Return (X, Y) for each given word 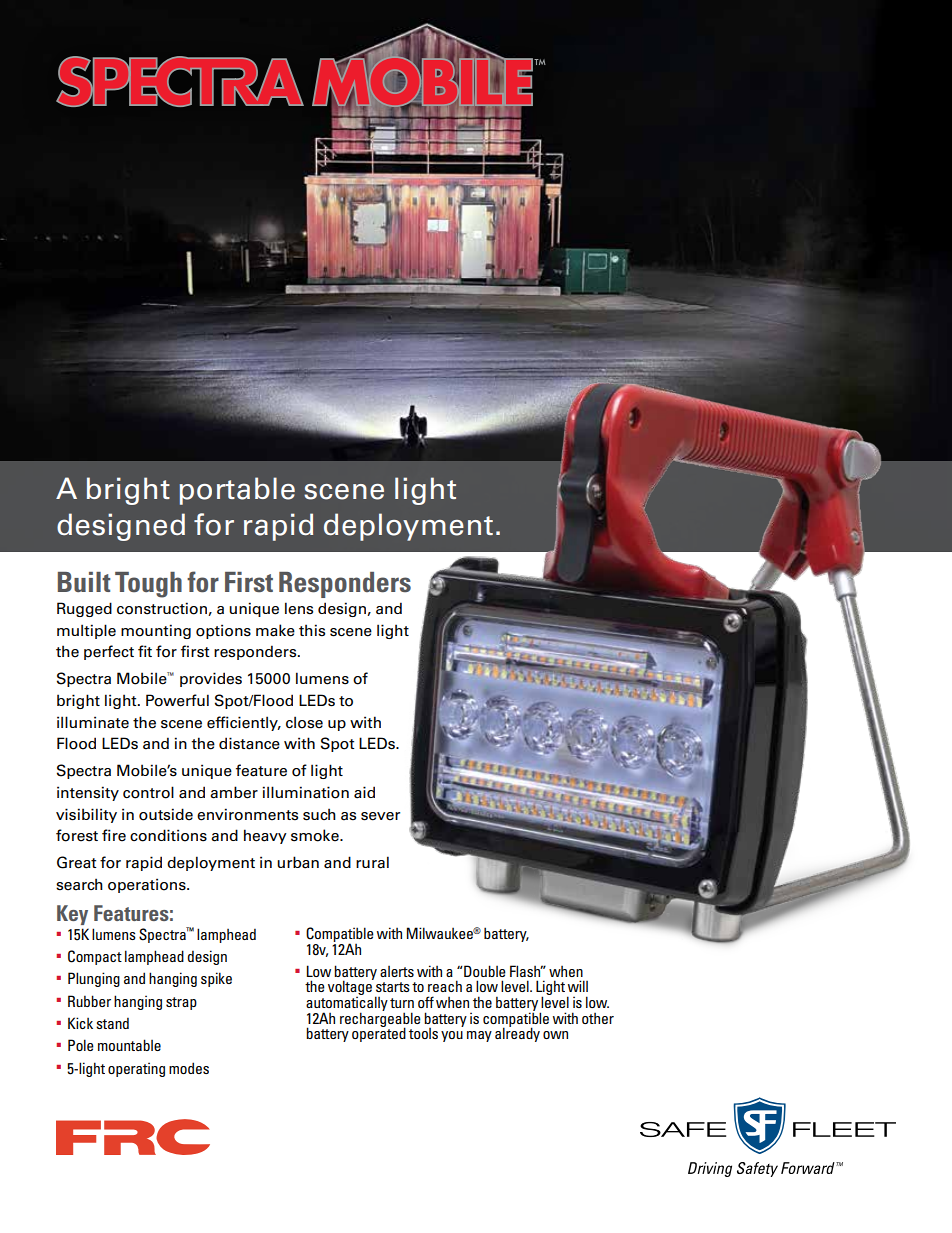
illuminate (93, 722)
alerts (397, 971)
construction (163, 609)
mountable (129, 1045)
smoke (316, 835)
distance (249, 743)
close (304, 722)
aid (364, 792)
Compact (95, 957)
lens (299, 608)
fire (114, 835)
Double (484, 971)
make (275, 630)
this (312, 630)
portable (237, 491)
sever (380, 816)
